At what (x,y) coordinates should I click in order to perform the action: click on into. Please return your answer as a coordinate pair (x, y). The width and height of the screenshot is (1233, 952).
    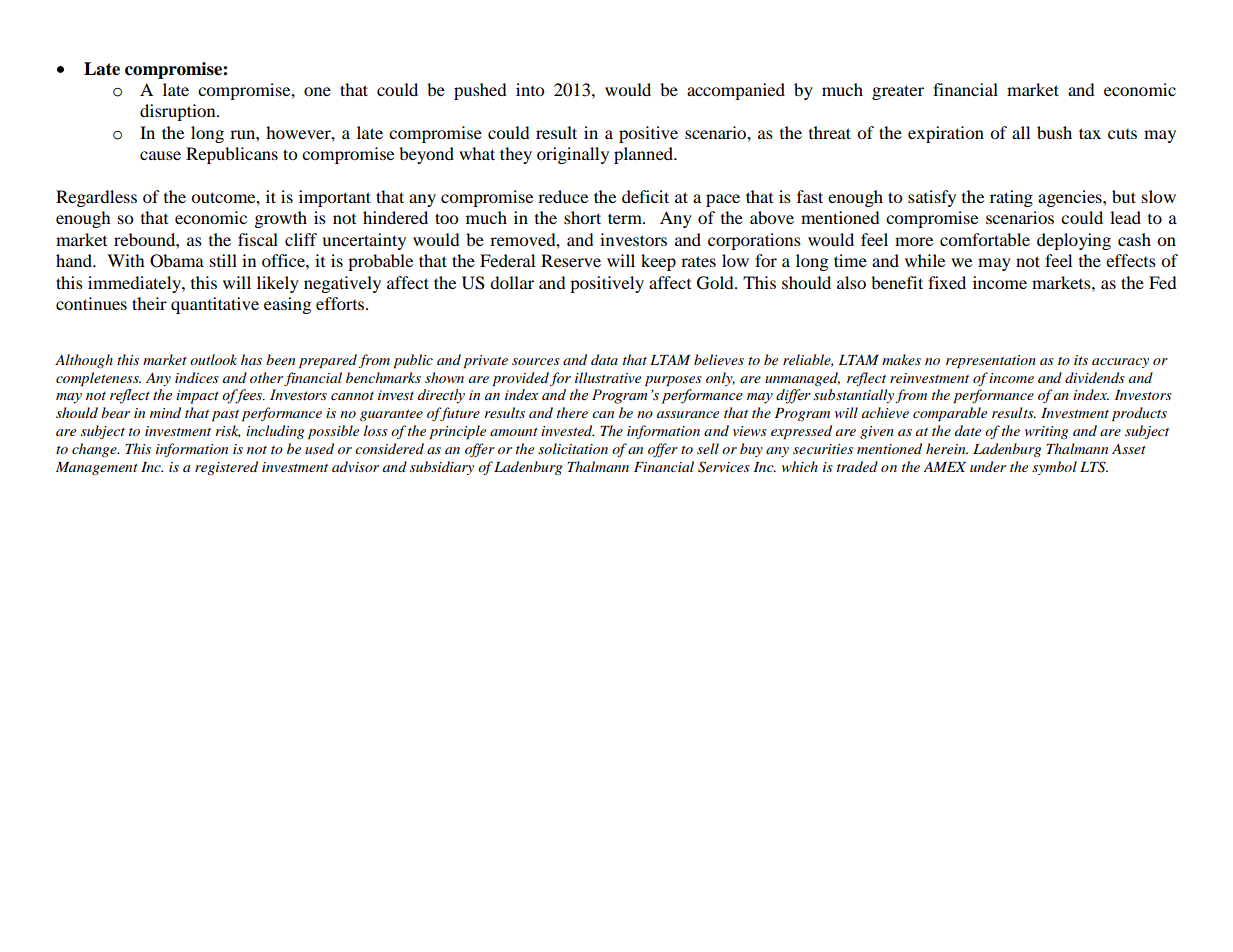
    Looking at the image, I should click on (530, 89).
